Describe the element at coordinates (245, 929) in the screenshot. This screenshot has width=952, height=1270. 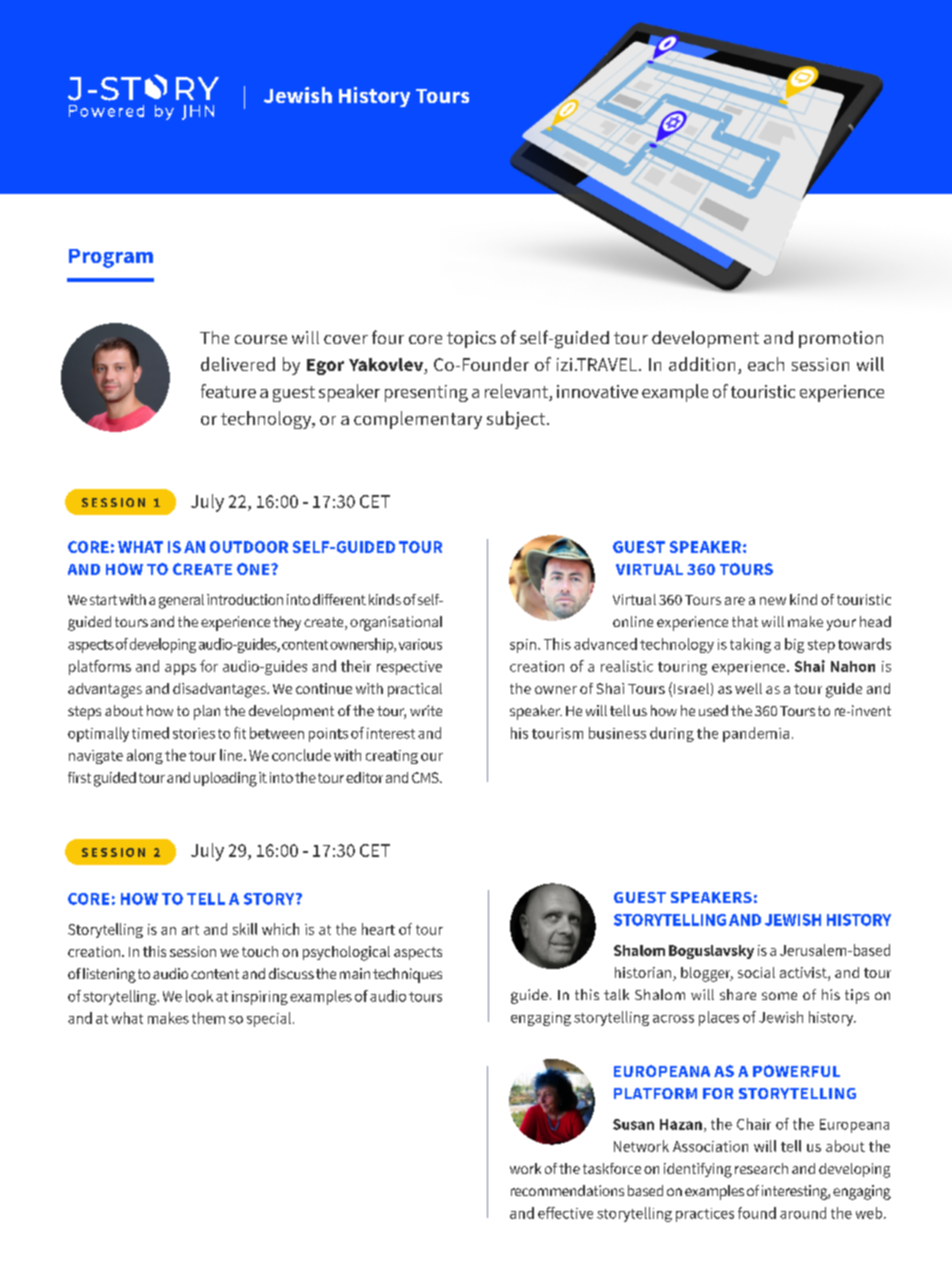
I see `skill` at that location.
